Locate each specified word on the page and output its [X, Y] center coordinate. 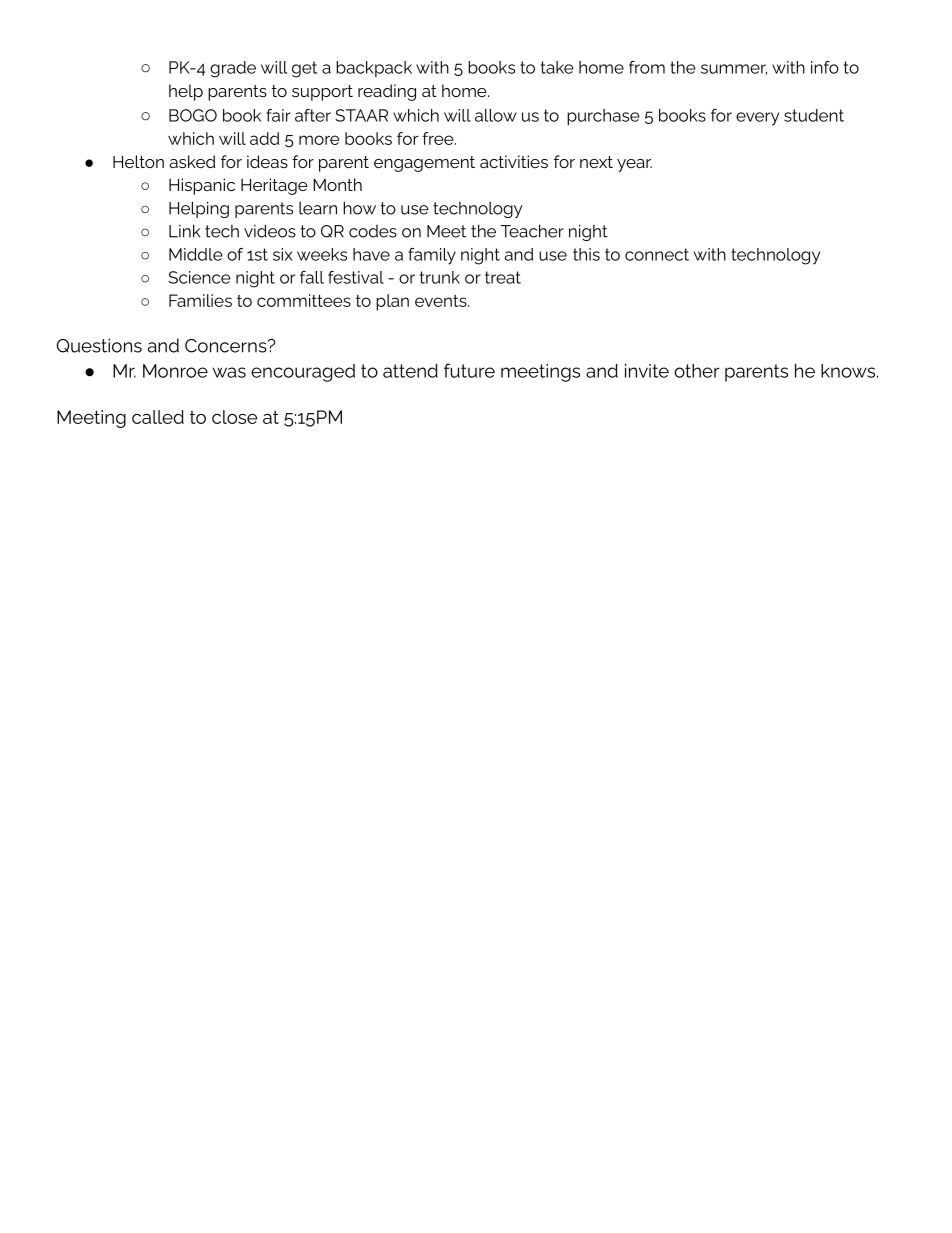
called [158, 417]
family [432, 256]
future [469, 370]
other [697, 371]
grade [233, 69]
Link [184, 231]
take [557, 67]
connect [657, 254]
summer [734, 69]
